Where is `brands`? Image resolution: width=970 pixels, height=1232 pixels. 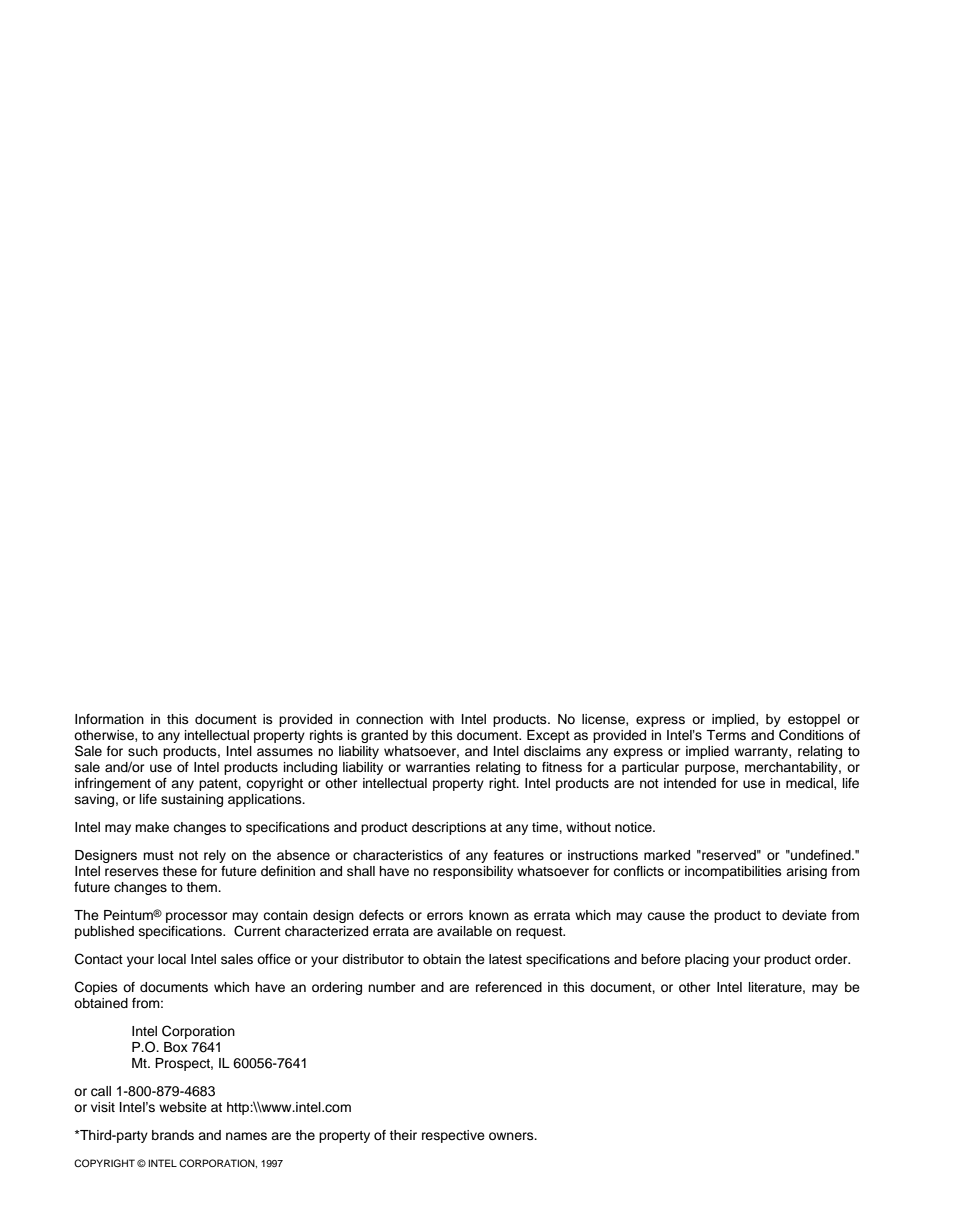 brands is located at coordinates (173, 1135).
